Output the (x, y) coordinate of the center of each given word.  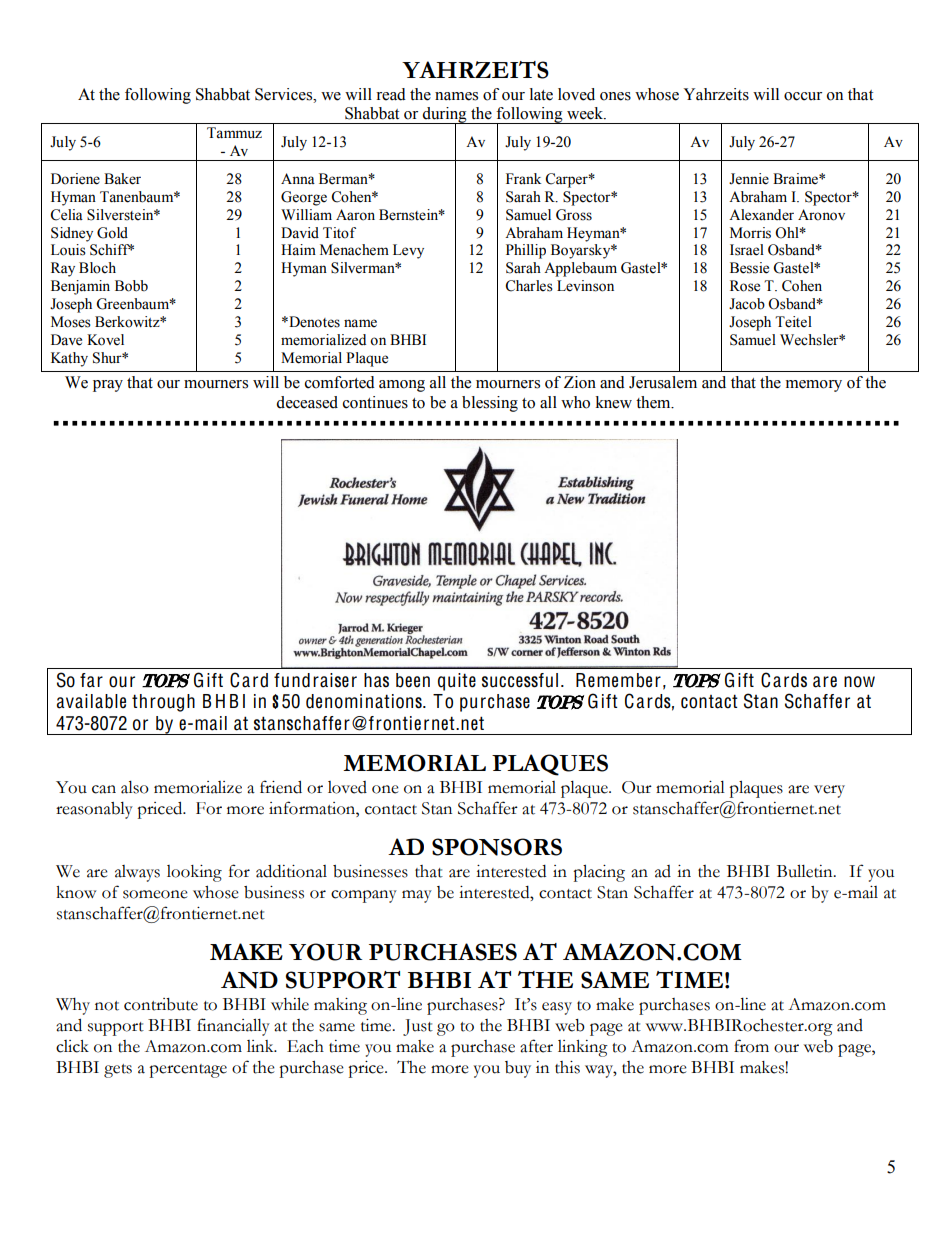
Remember (618, 680)
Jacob (747, 304)
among (402, 386)
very (829, 791)
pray (108, 386)
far (91, 680)
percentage (188, 1071)
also (135, 787)
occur (803, 96)
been (413, 680)
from (751, 1046)
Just (418, 1027)
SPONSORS (497, 847)
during (445, 116)
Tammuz (234, 133)
